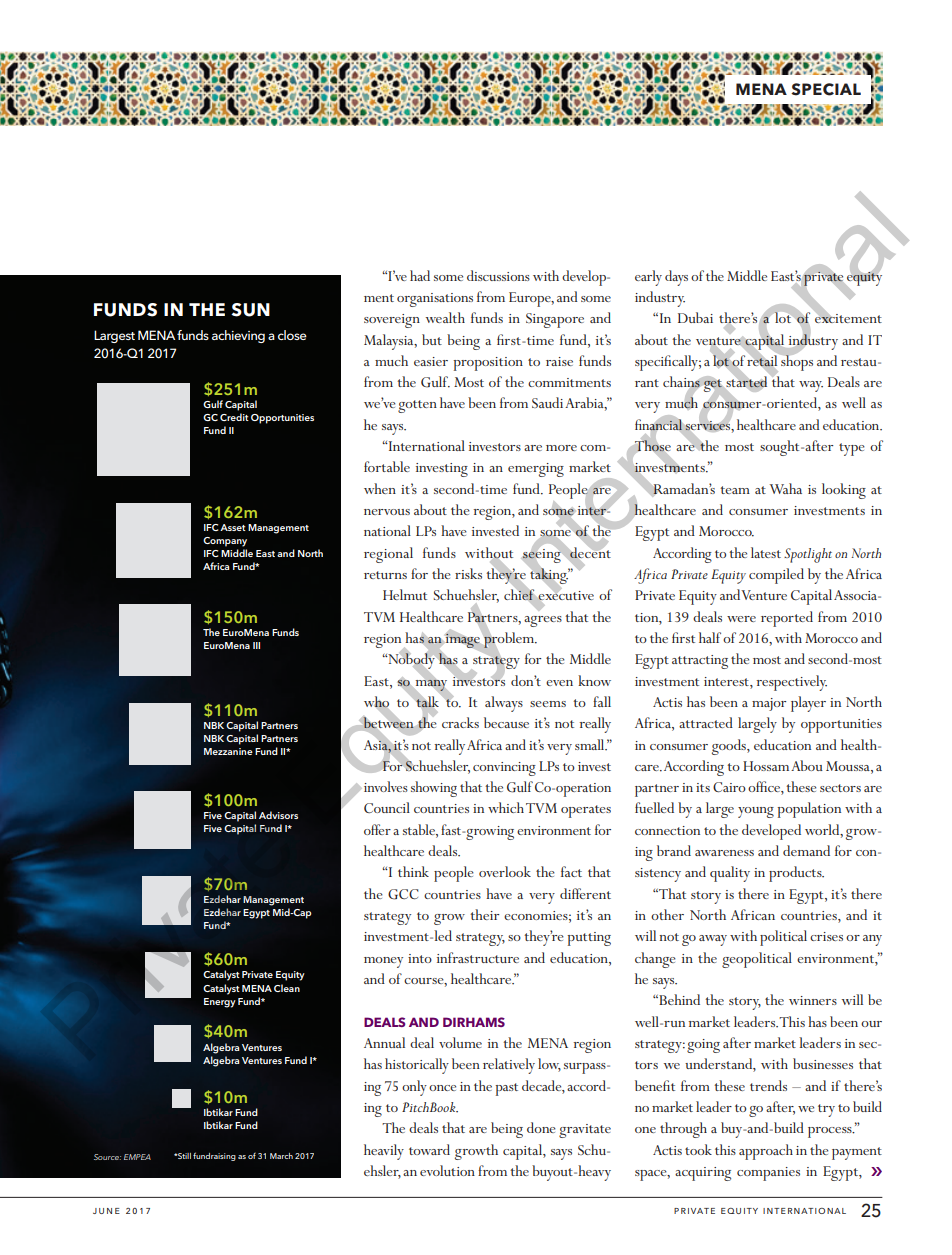 Image resolution: width=952 pixels, height=1255 pixels. What do you see at coordinates (826, 89) in the image?
I see `SPECIAL` at bounding box center [826, 89].
